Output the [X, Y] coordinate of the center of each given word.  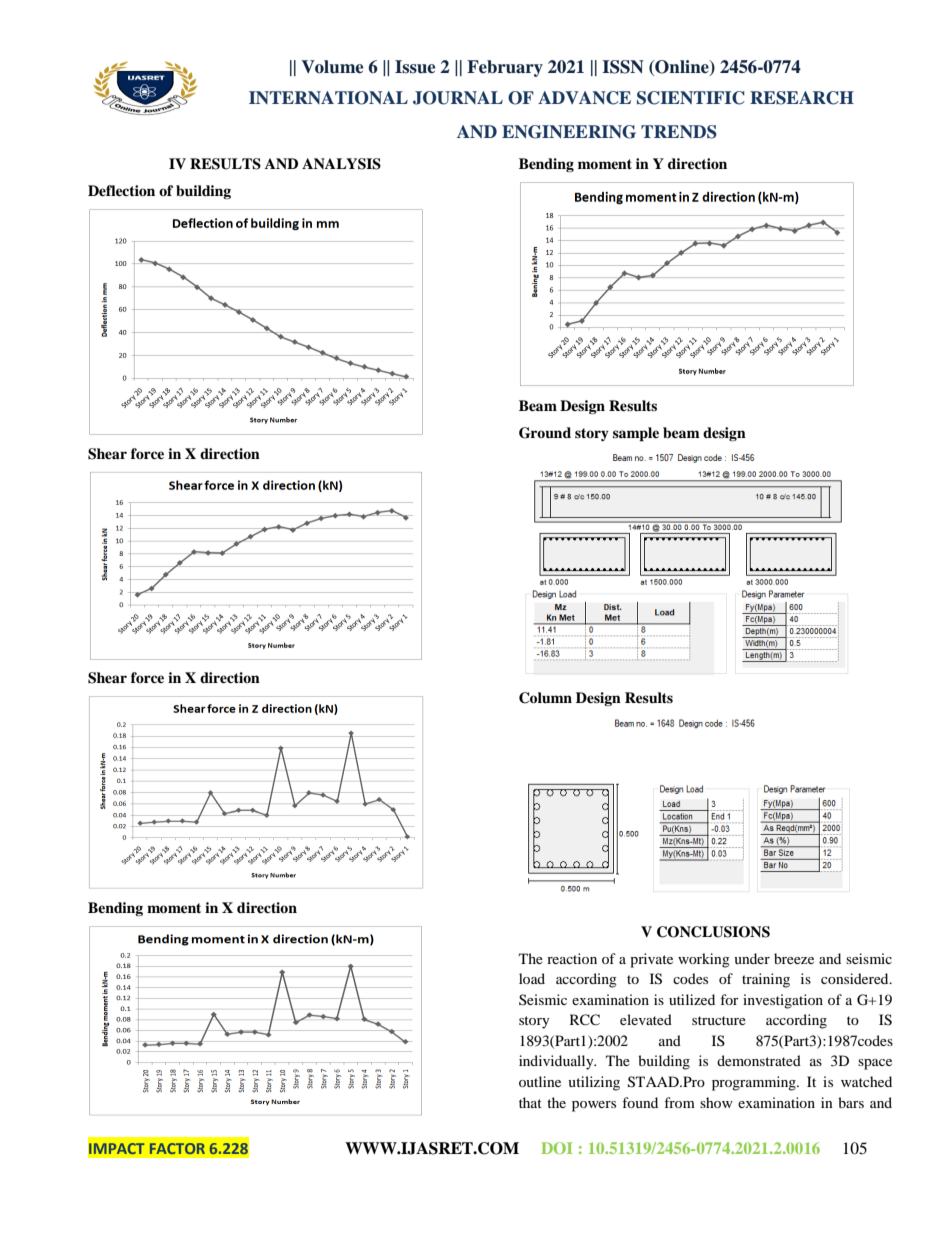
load [532, 978]
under [752, 958]
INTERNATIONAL [328, 98]
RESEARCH [802, 98]
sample [636, 434]
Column [545, 698]
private [651, 960]
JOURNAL [458, 98]
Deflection [121, 190]
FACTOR [177, 1148]
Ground [545, 433]
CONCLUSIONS [713, 932]
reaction [572, 958]
